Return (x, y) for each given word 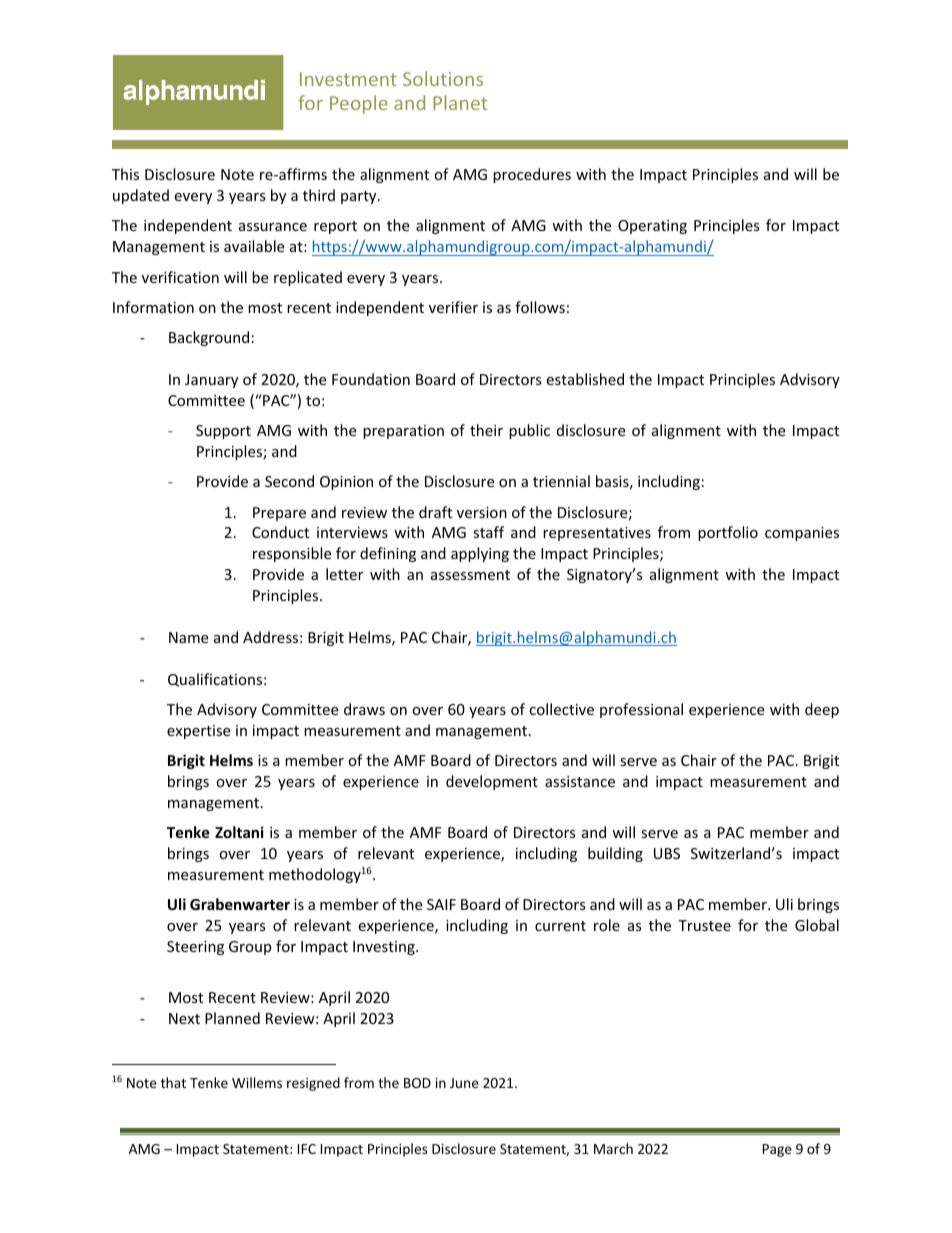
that (173, 1082)
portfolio (728, 533)
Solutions (443, 78)
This (125, 174)
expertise (198, 732)
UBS (667, 853)
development (492, 782)
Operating (652, 227)
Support (223, 432)
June (464, 1083)
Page (777, 1150)
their (486, 430)
